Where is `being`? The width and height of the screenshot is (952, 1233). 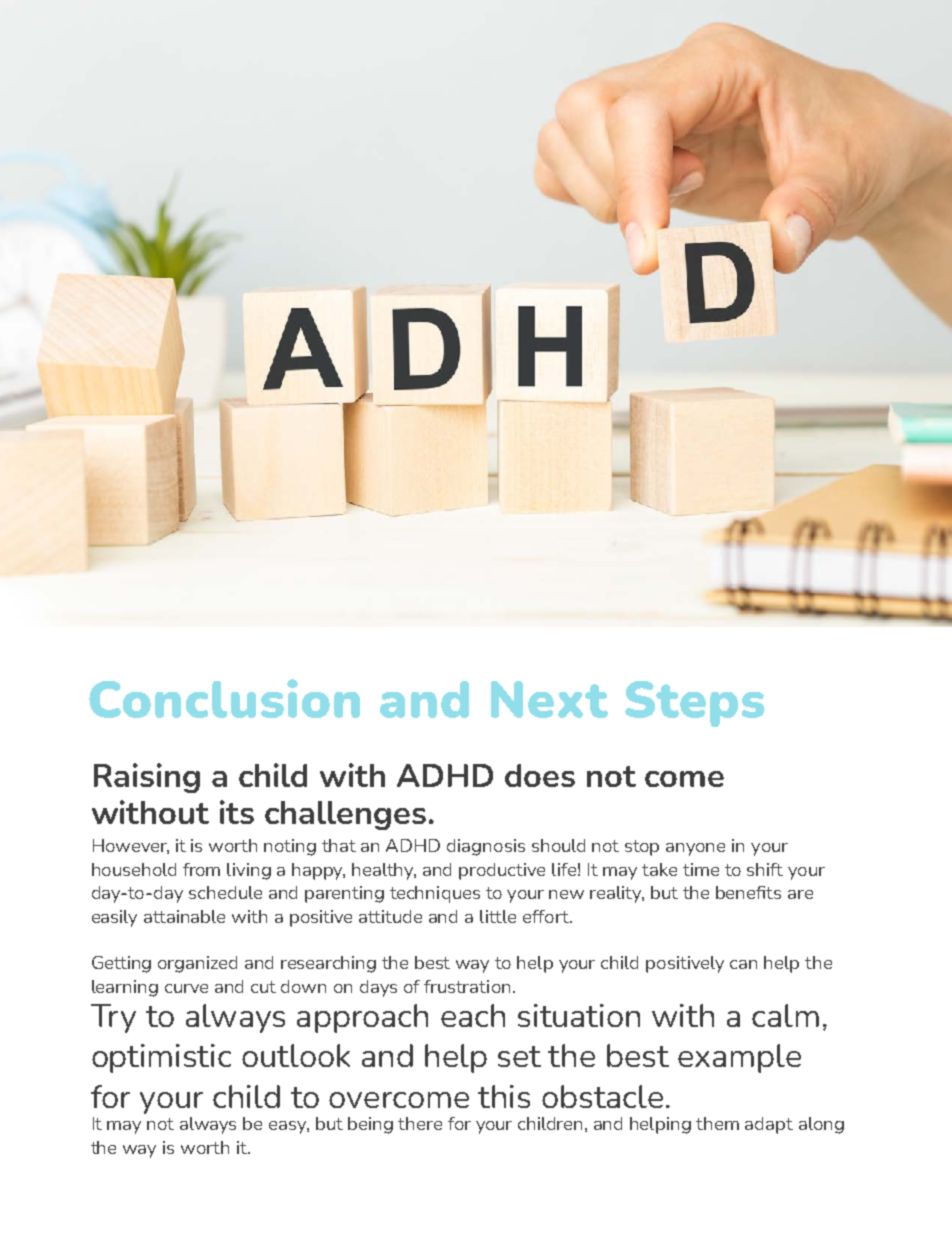 being is located at coordinates (370, 1125).
